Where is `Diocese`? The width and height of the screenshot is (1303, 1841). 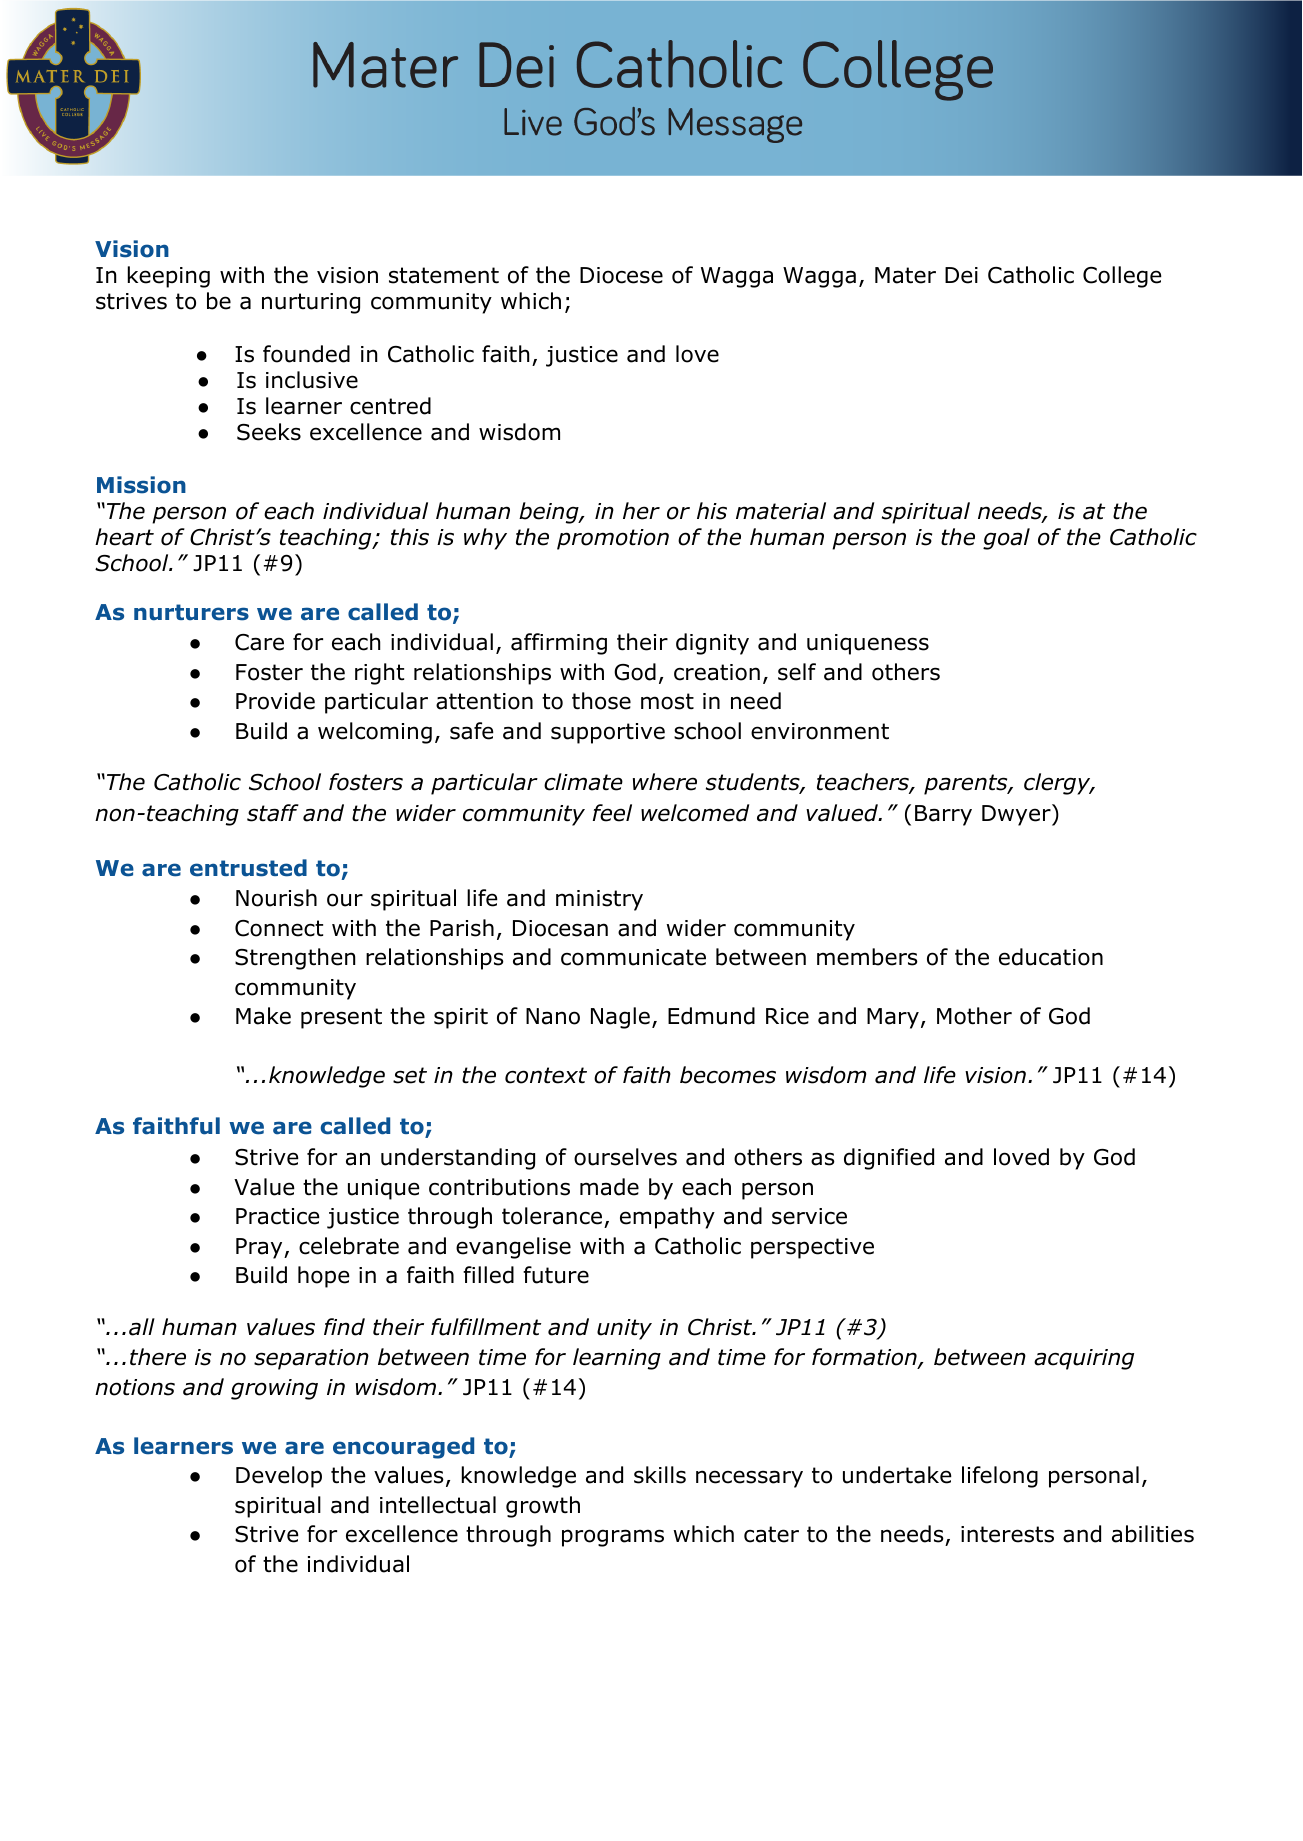
Diocese is located at coordinates (621, 275).
